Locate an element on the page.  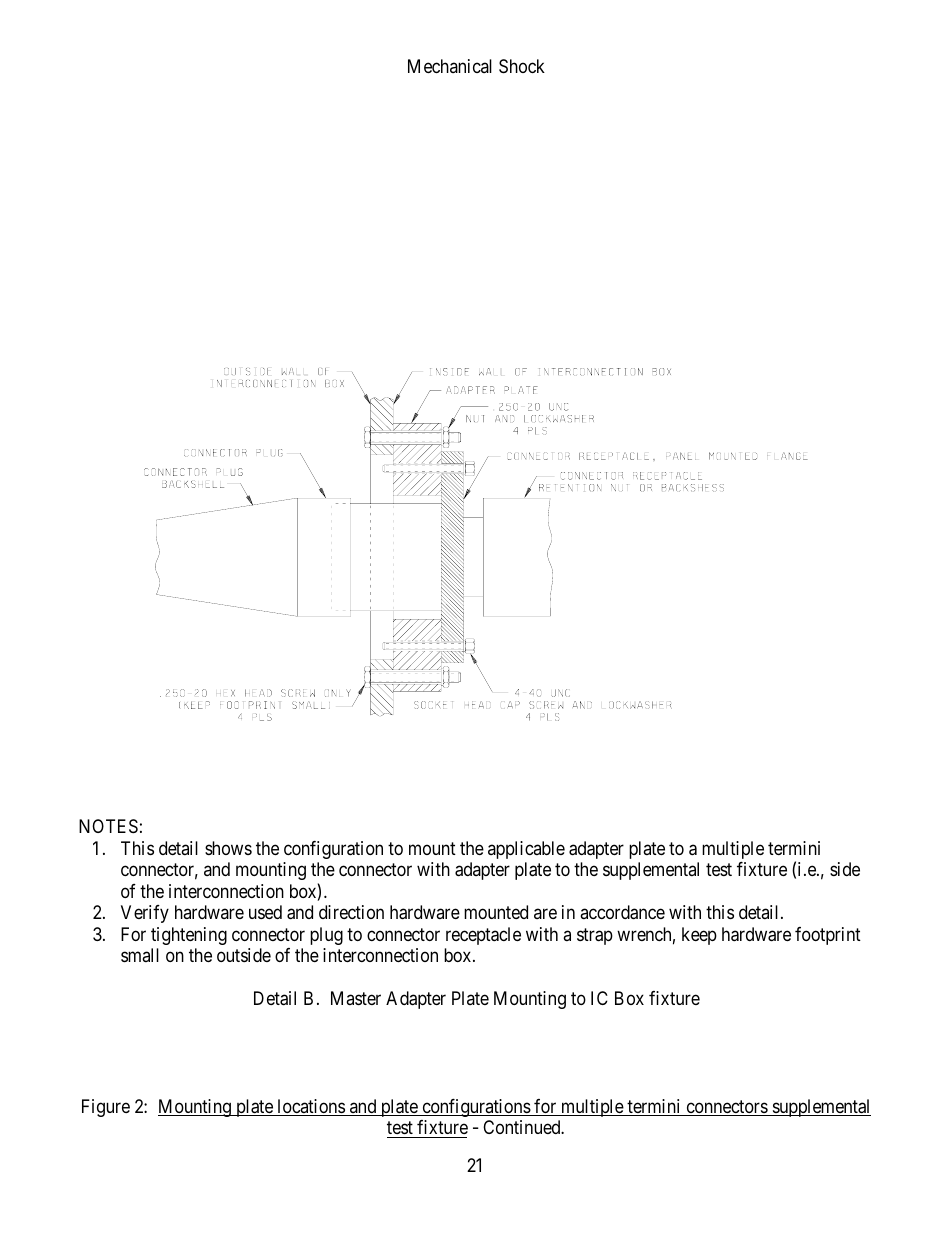
Figure is located at coordinates (106, 1108).
